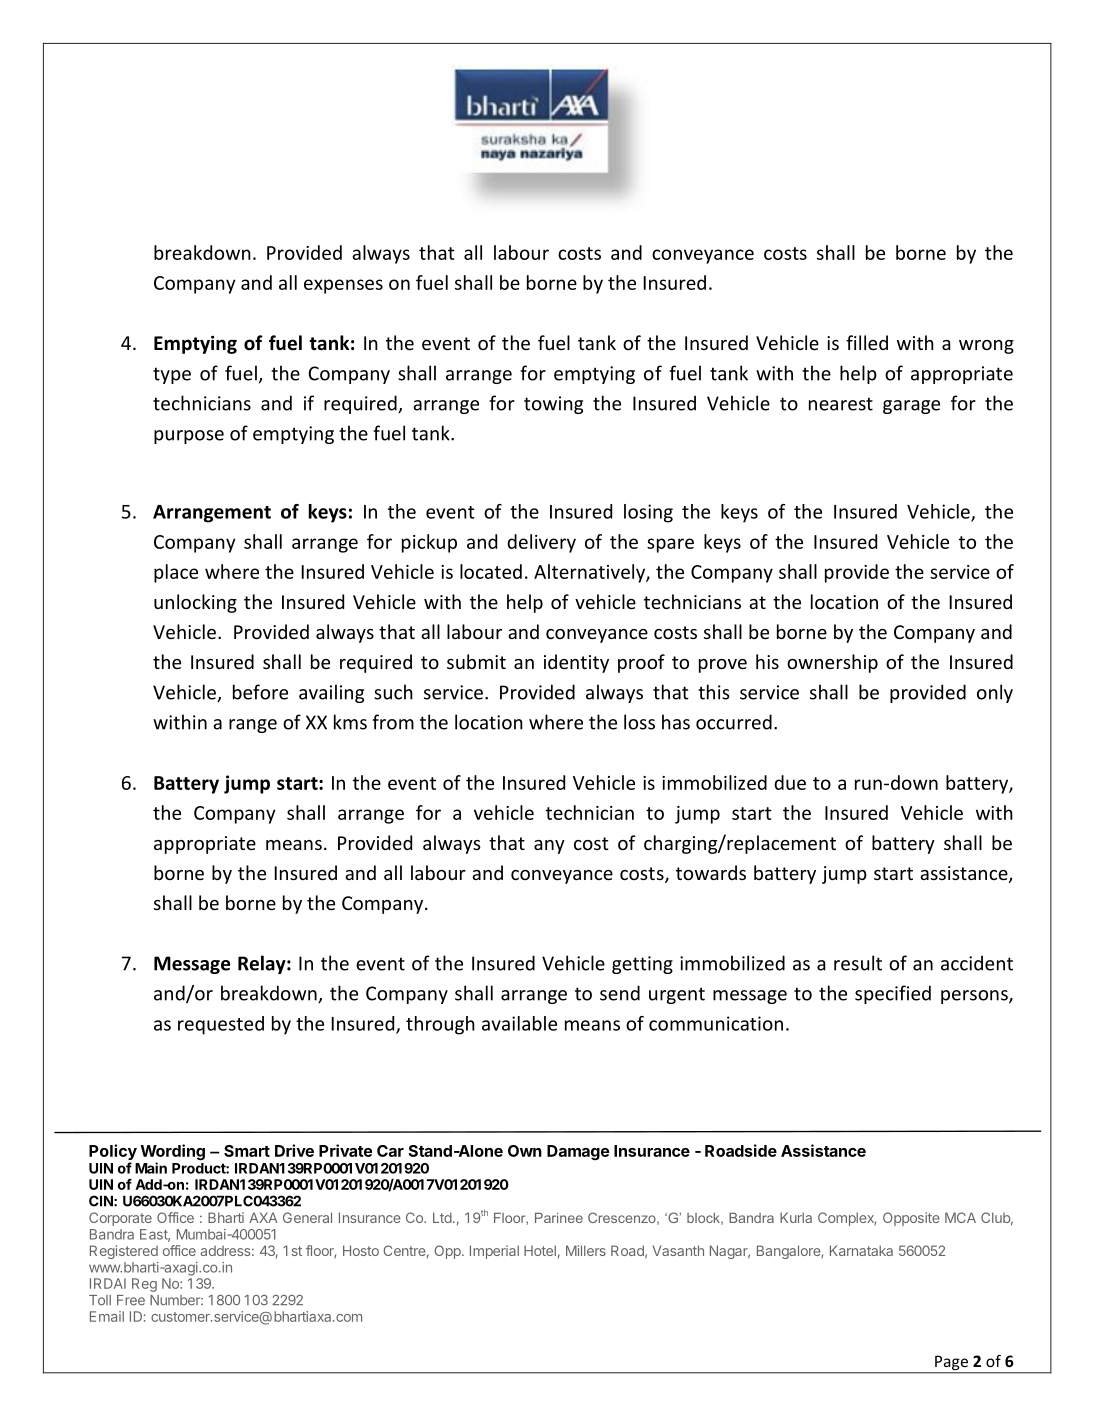 This page has width=1094, height=1416. Describe the element at coordinates (711, 872) in the page. I see `towards` at that location.
